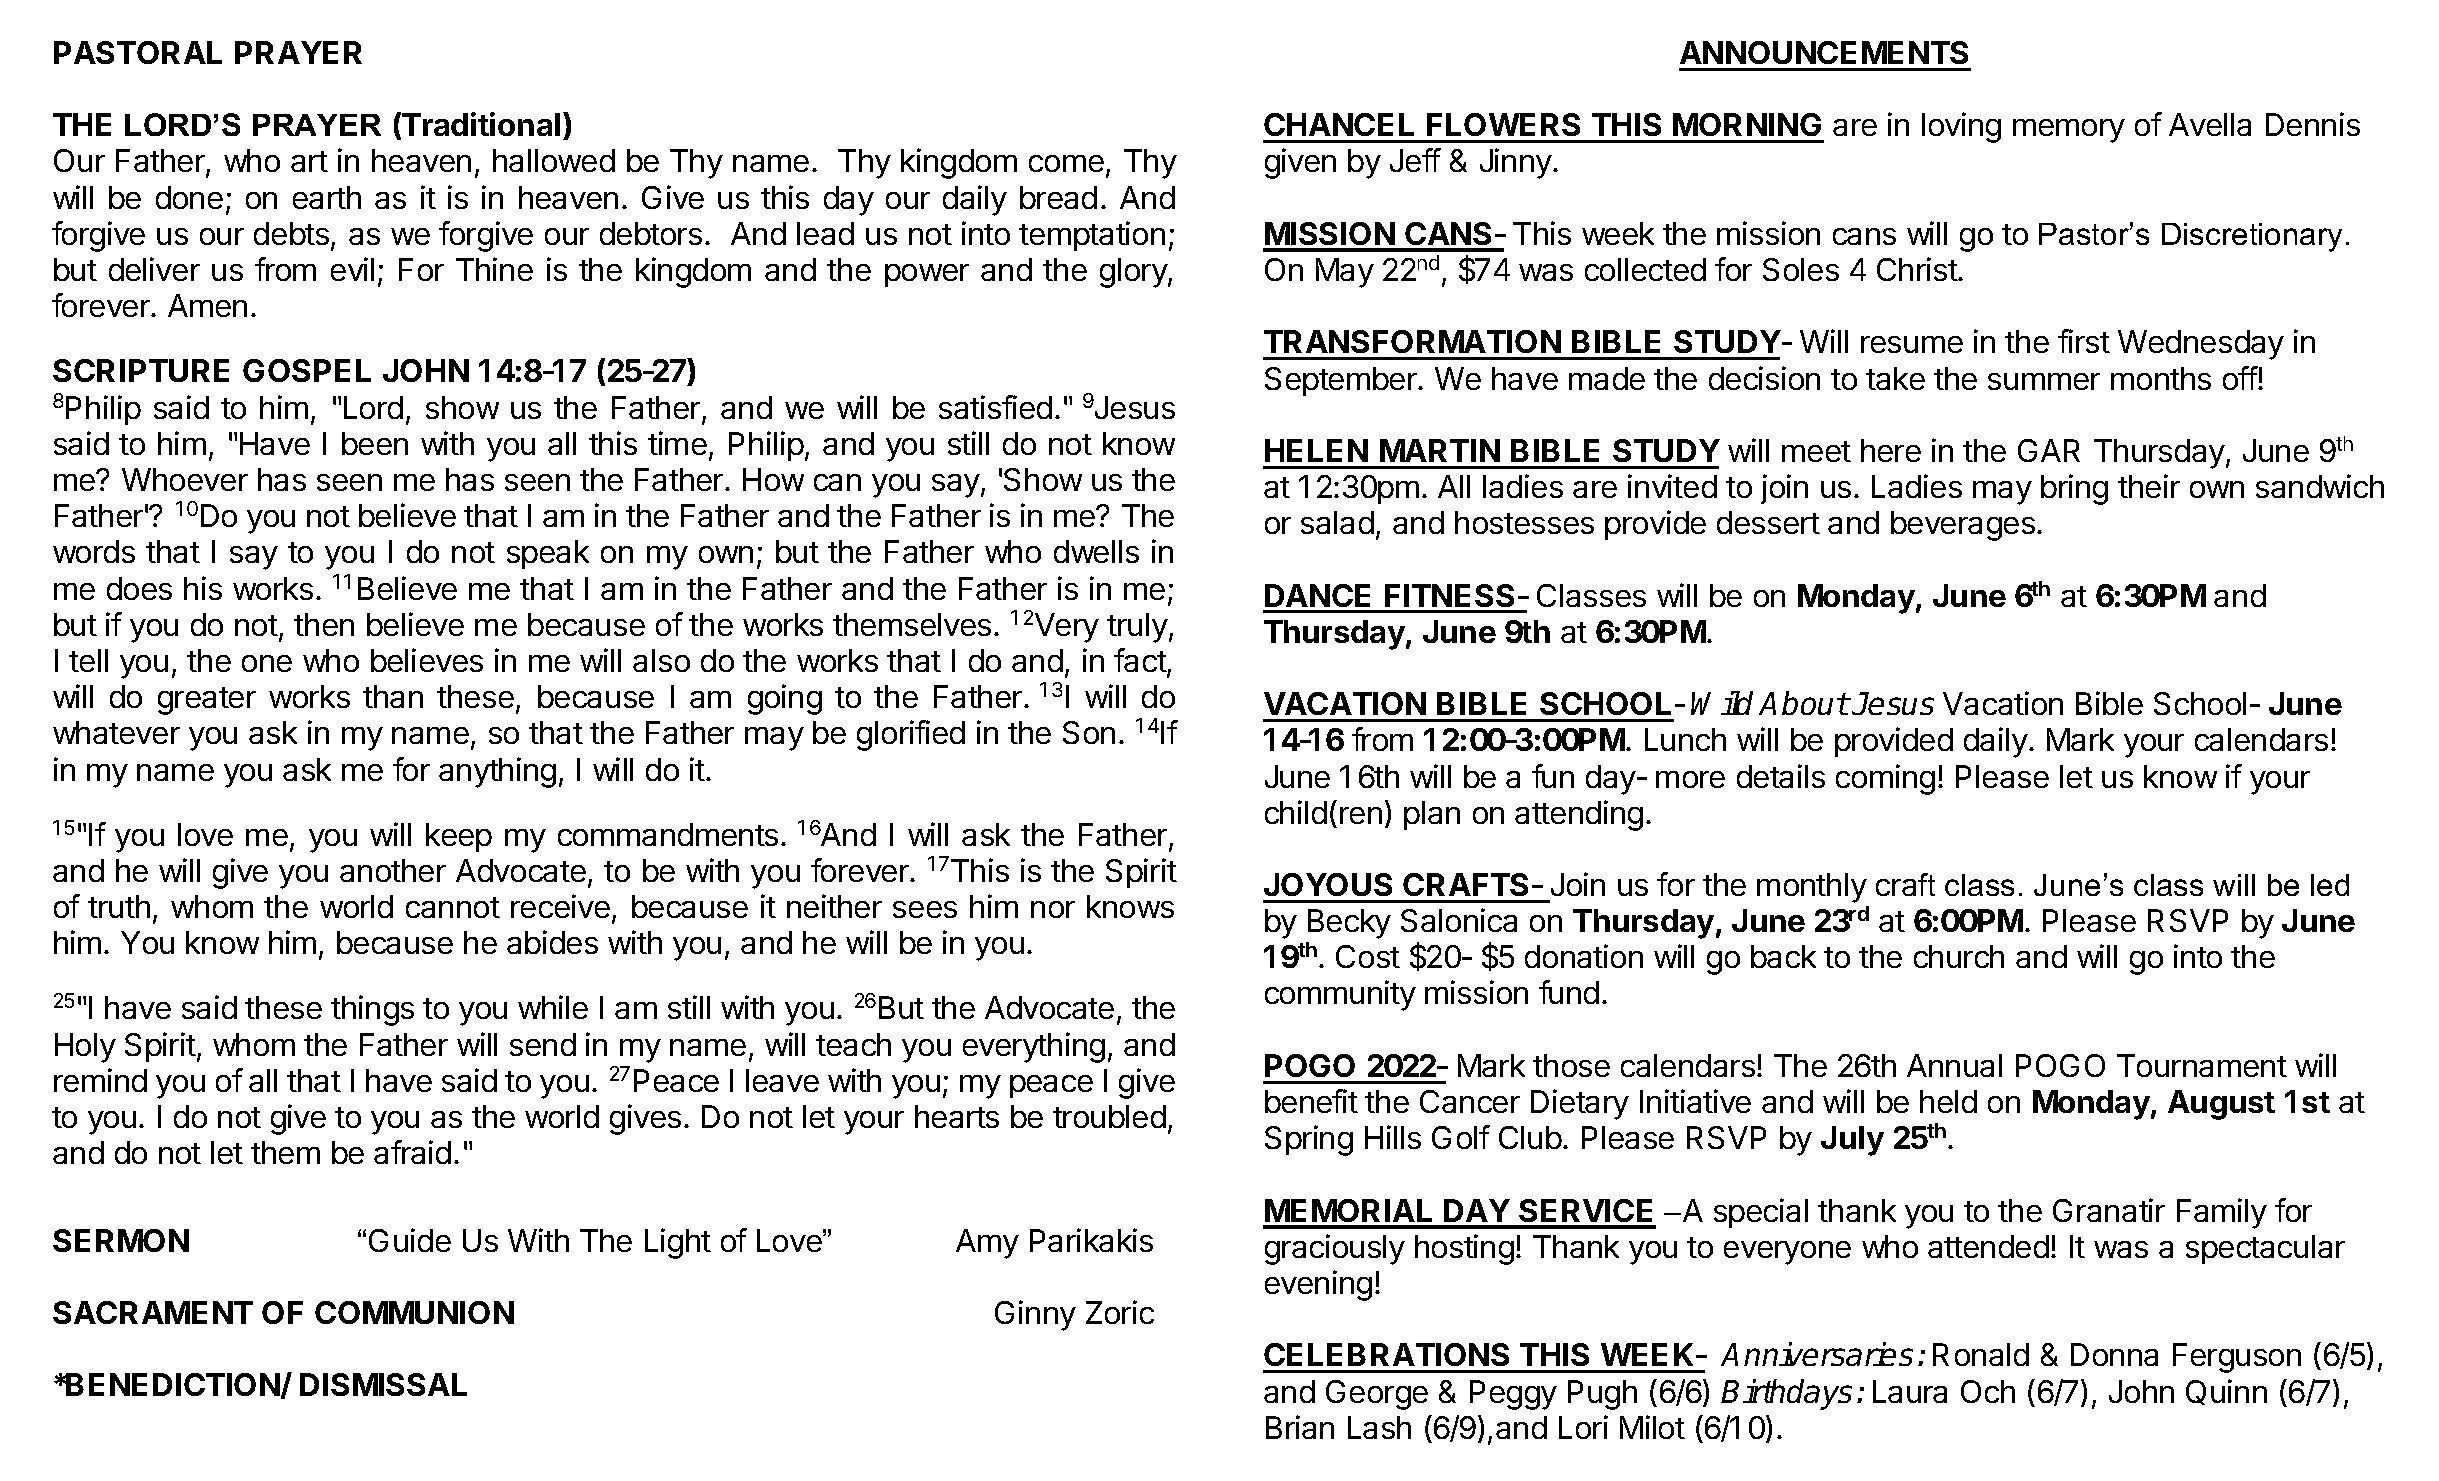 Image resolution: width=2439 pixels, height=1481 pixels. I want to click on DISMISSAL, so click(383, 1384).
